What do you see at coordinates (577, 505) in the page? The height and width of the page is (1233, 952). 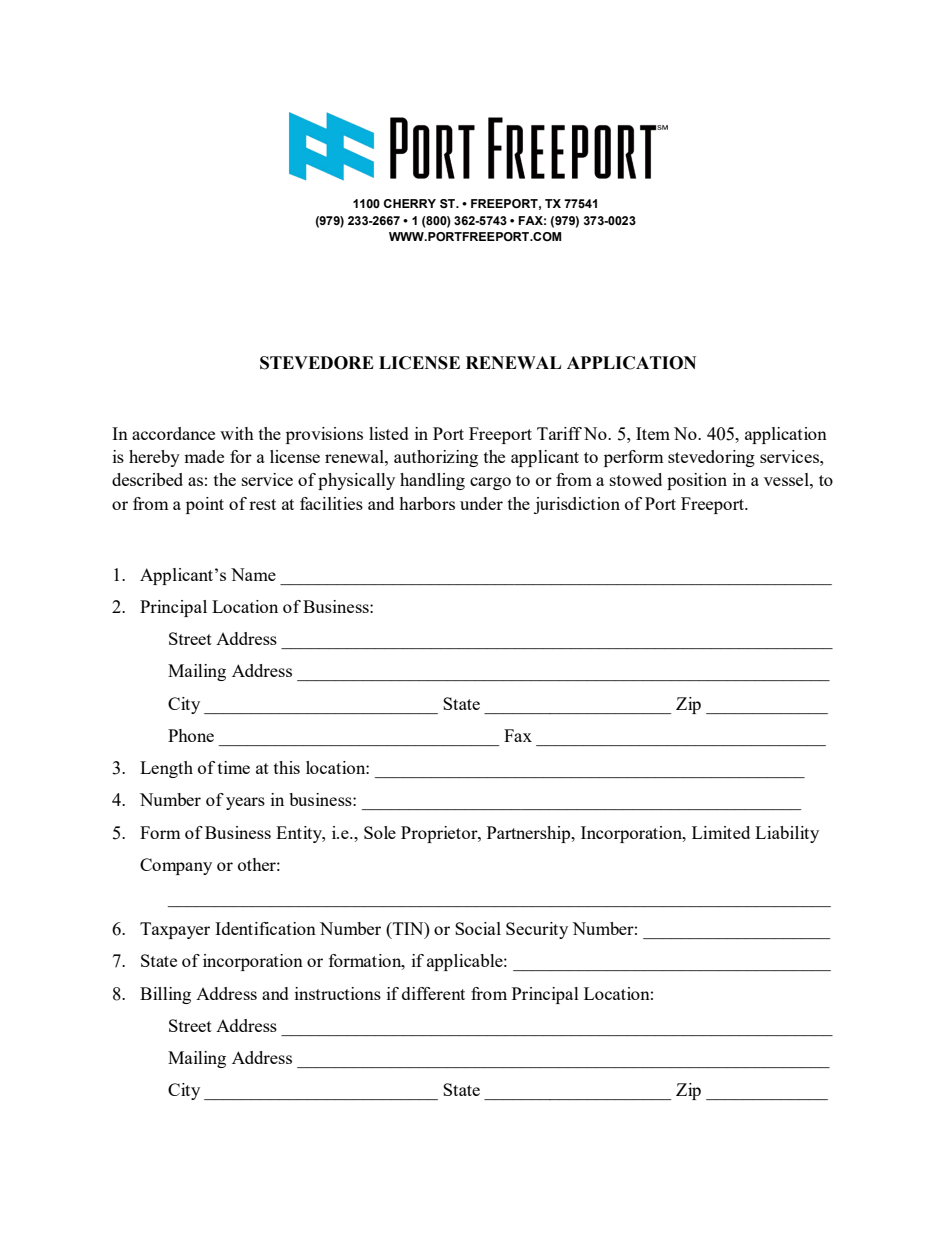 I see `jurisdiction` at bounding box center [577, 505].
